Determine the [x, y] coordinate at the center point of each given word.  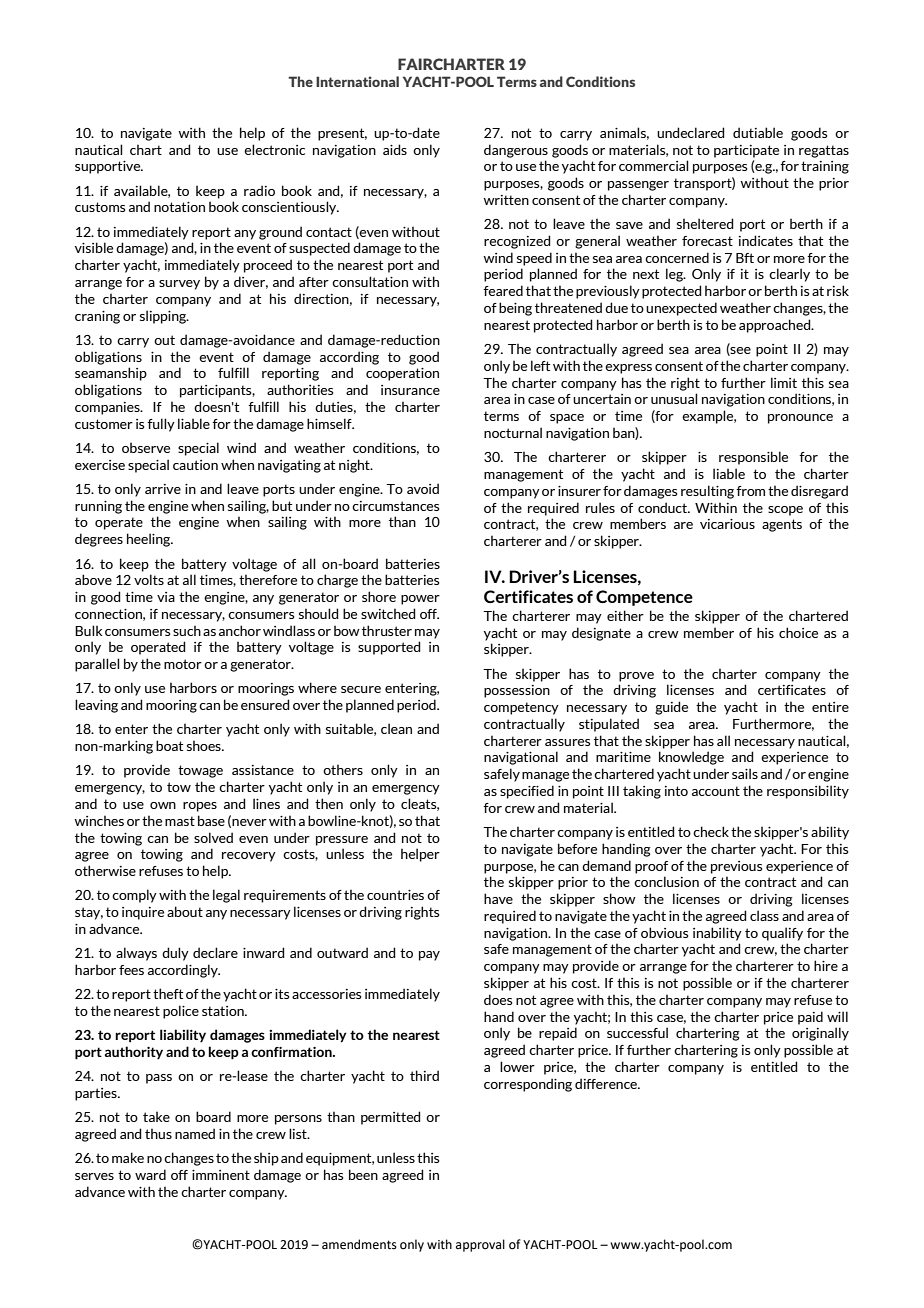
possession [517, 691]
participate [746, 151]
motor [183, 664]
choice [798, 632]
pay [429, 956]
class [764, 915]
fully [161, 425]
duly [175, 954]
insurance [410, 390]
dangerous [516, 151]
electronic [274, 149]
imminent [221, 1175]
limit [784, 382]
